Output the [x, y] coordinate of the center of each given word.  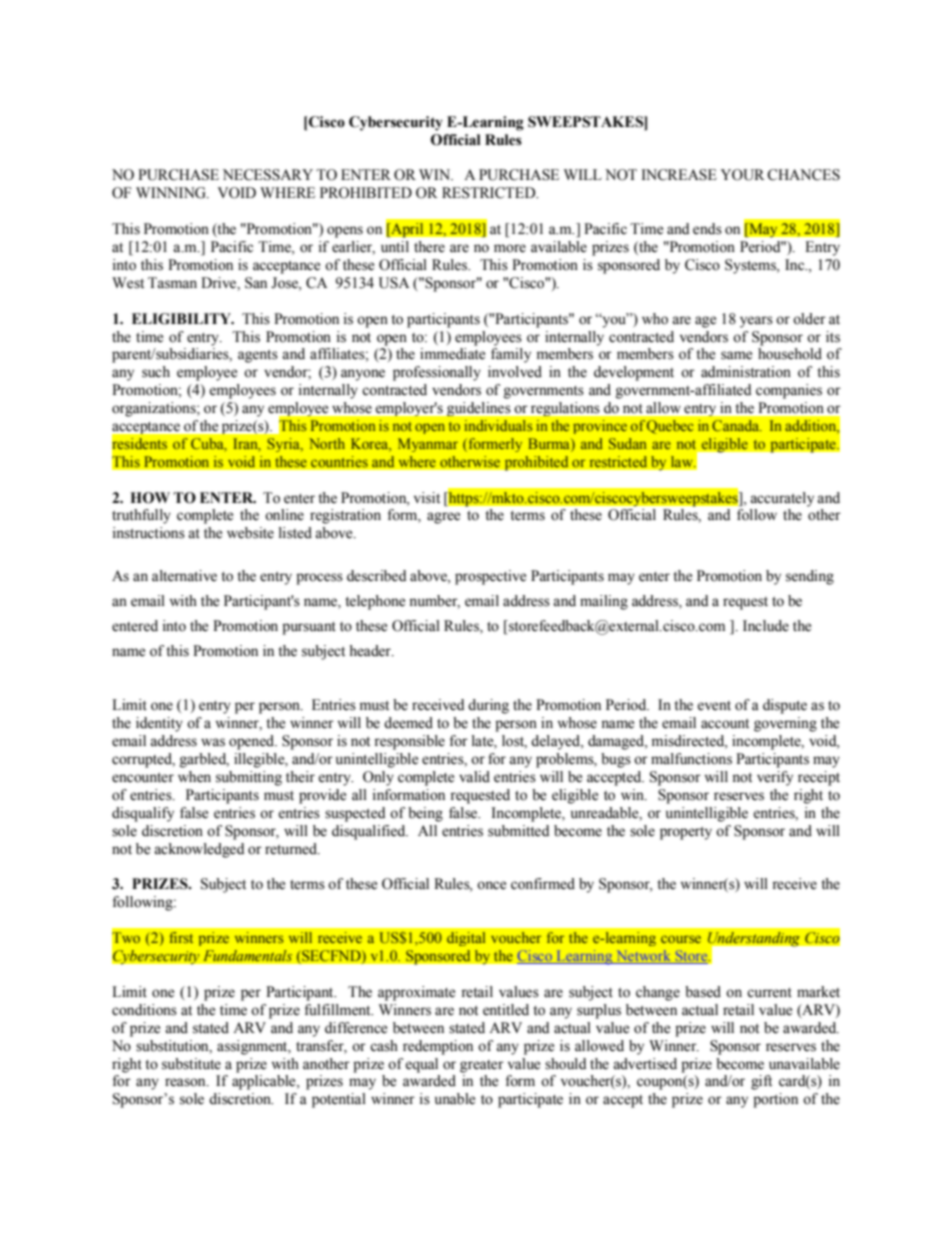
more [510, 248]
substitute [191, 1064]
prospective [490, 577]
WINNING [172, 193]
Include [766, 626]
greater [482, 1066]
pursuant [309, 628]
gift [761, 1082]
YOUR [742, 175]
